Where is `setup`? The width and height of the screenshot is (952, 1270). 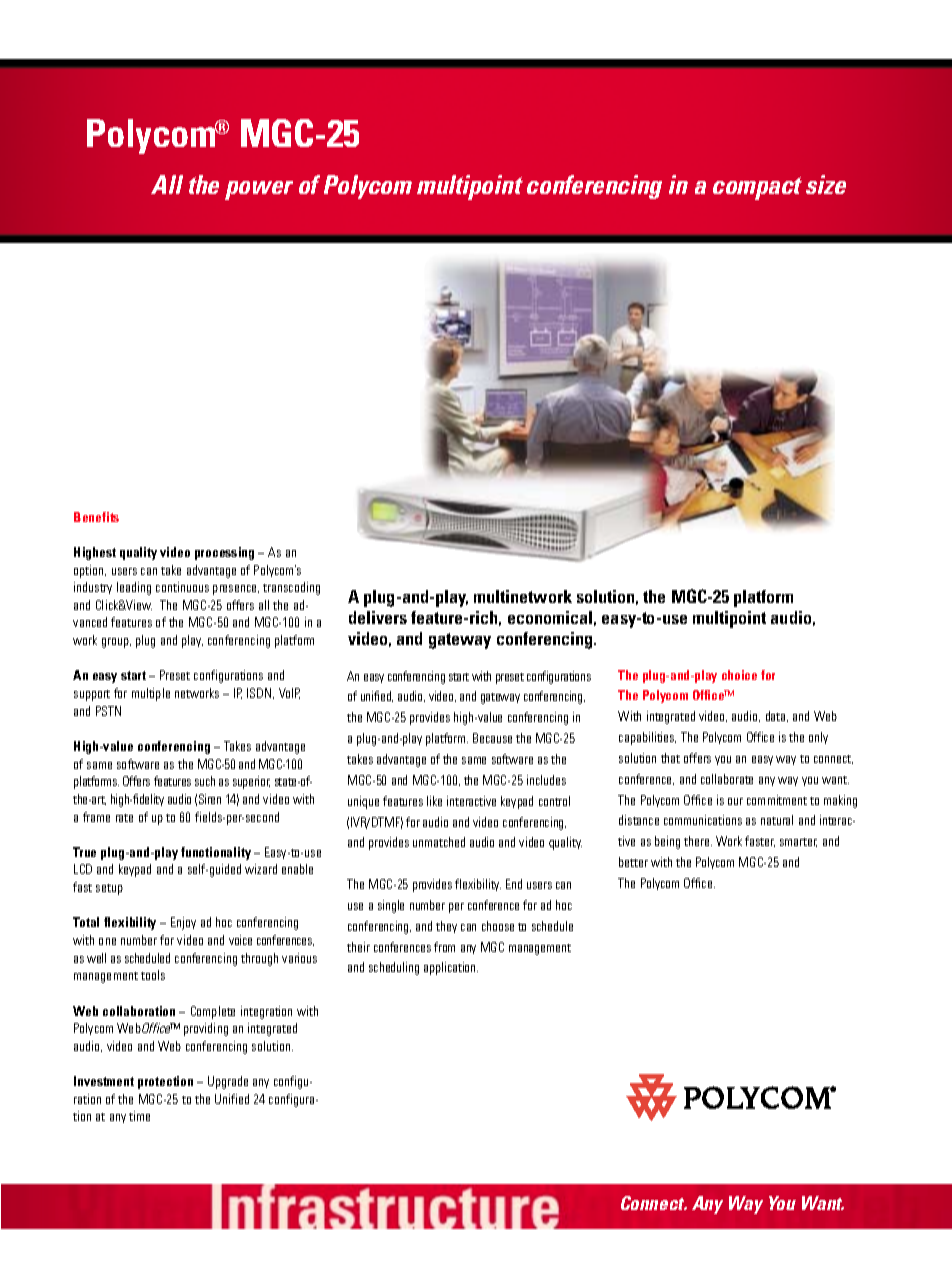
setup is located at coordinates (109, 889).
